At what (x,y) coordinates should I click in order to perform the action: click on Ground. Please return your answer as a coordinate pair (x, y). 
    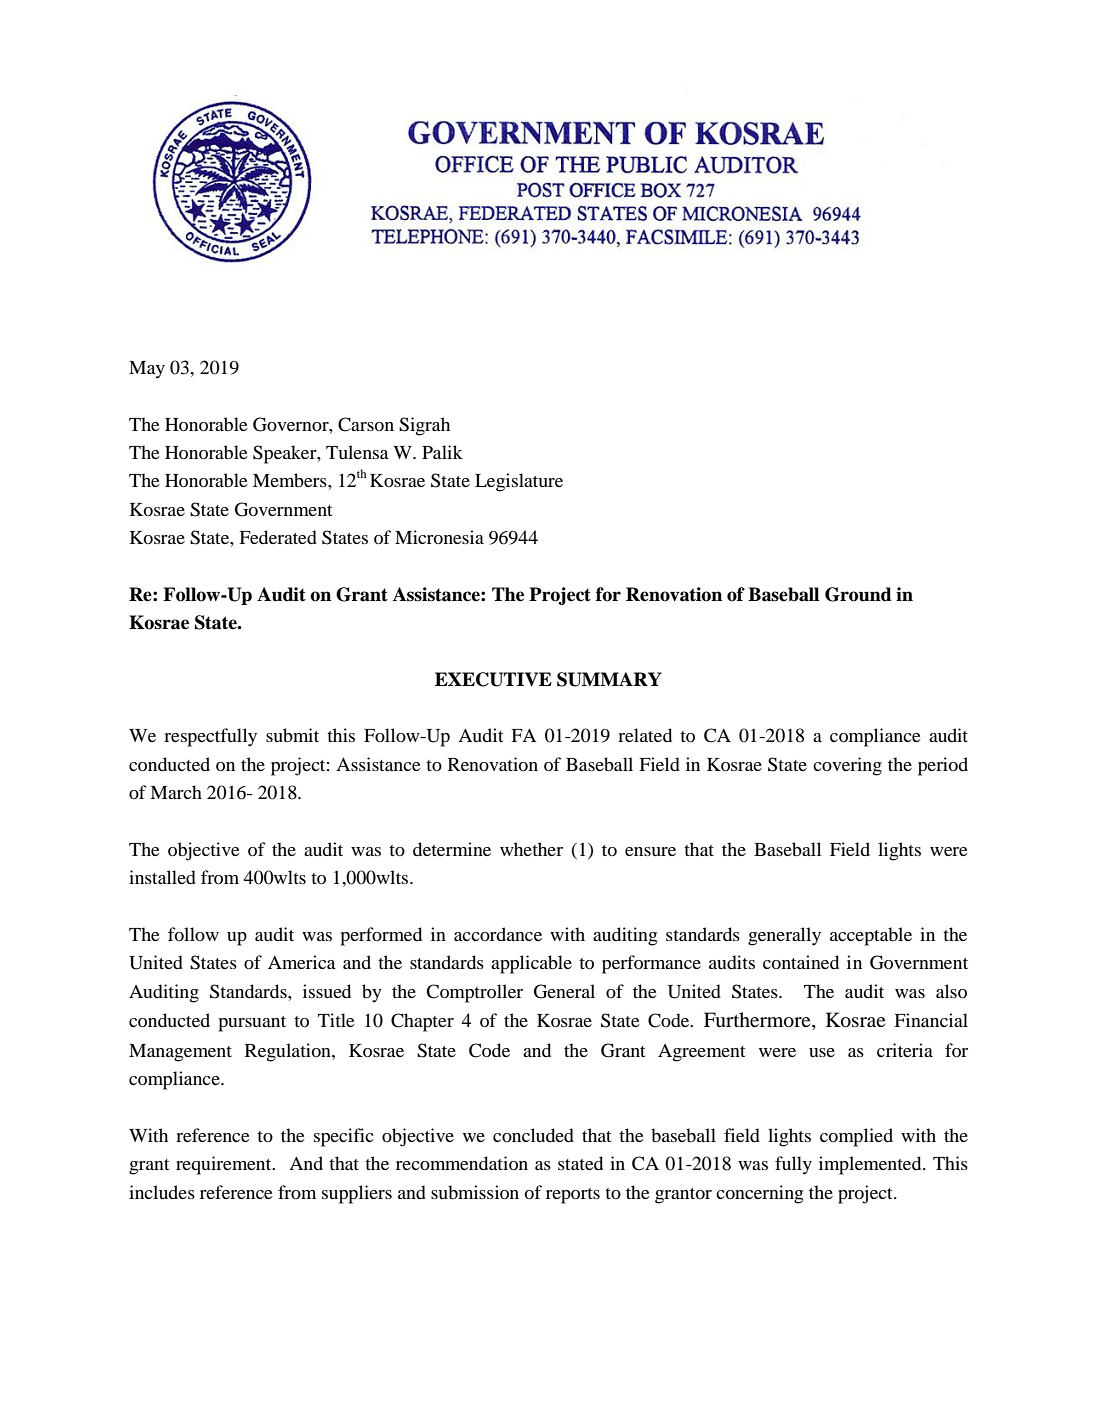
    Looking at the image, I should click on (858, 594).
